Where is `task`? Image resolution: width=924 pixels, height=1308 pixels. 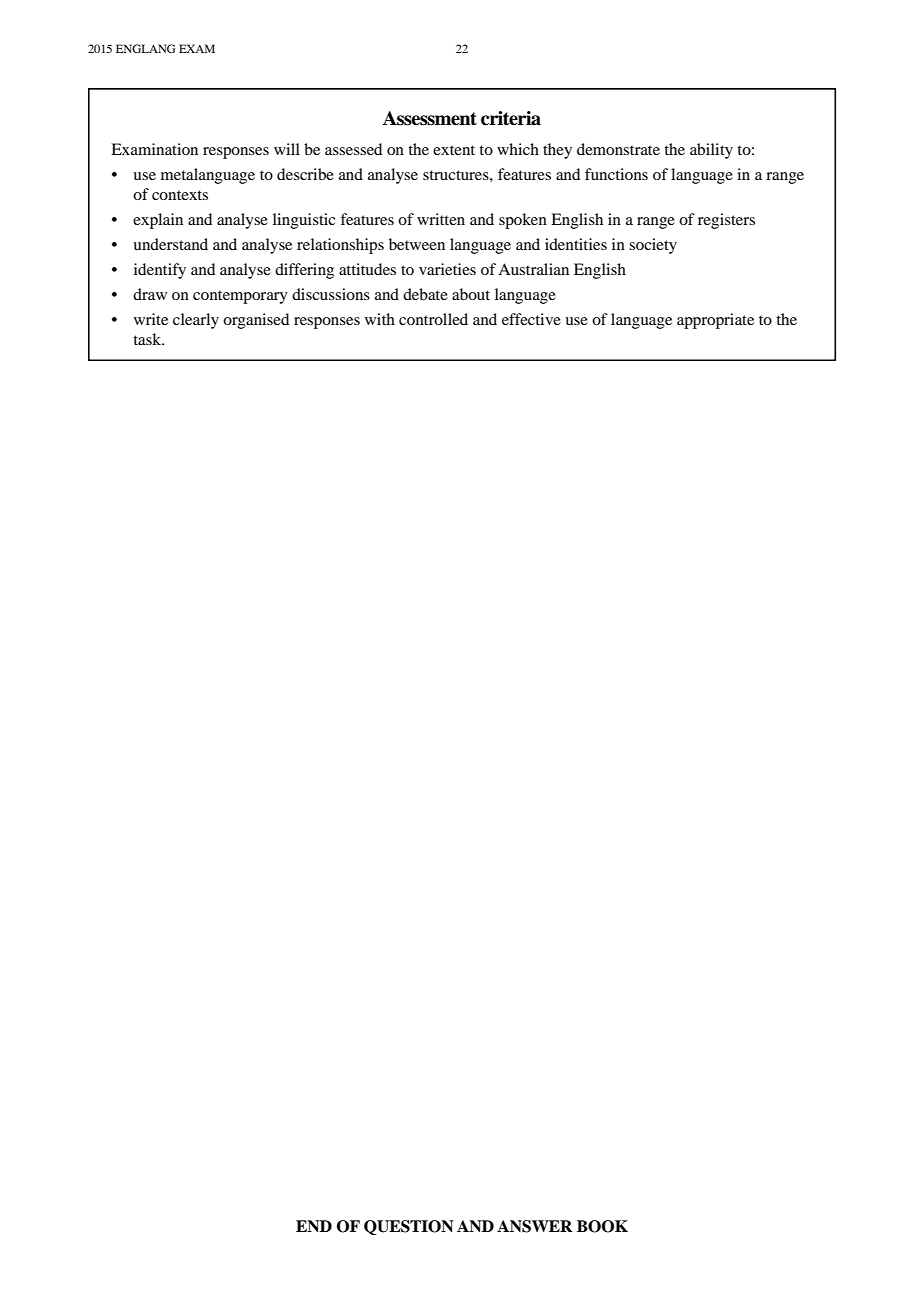 task is located at coordinates (148, 339).
